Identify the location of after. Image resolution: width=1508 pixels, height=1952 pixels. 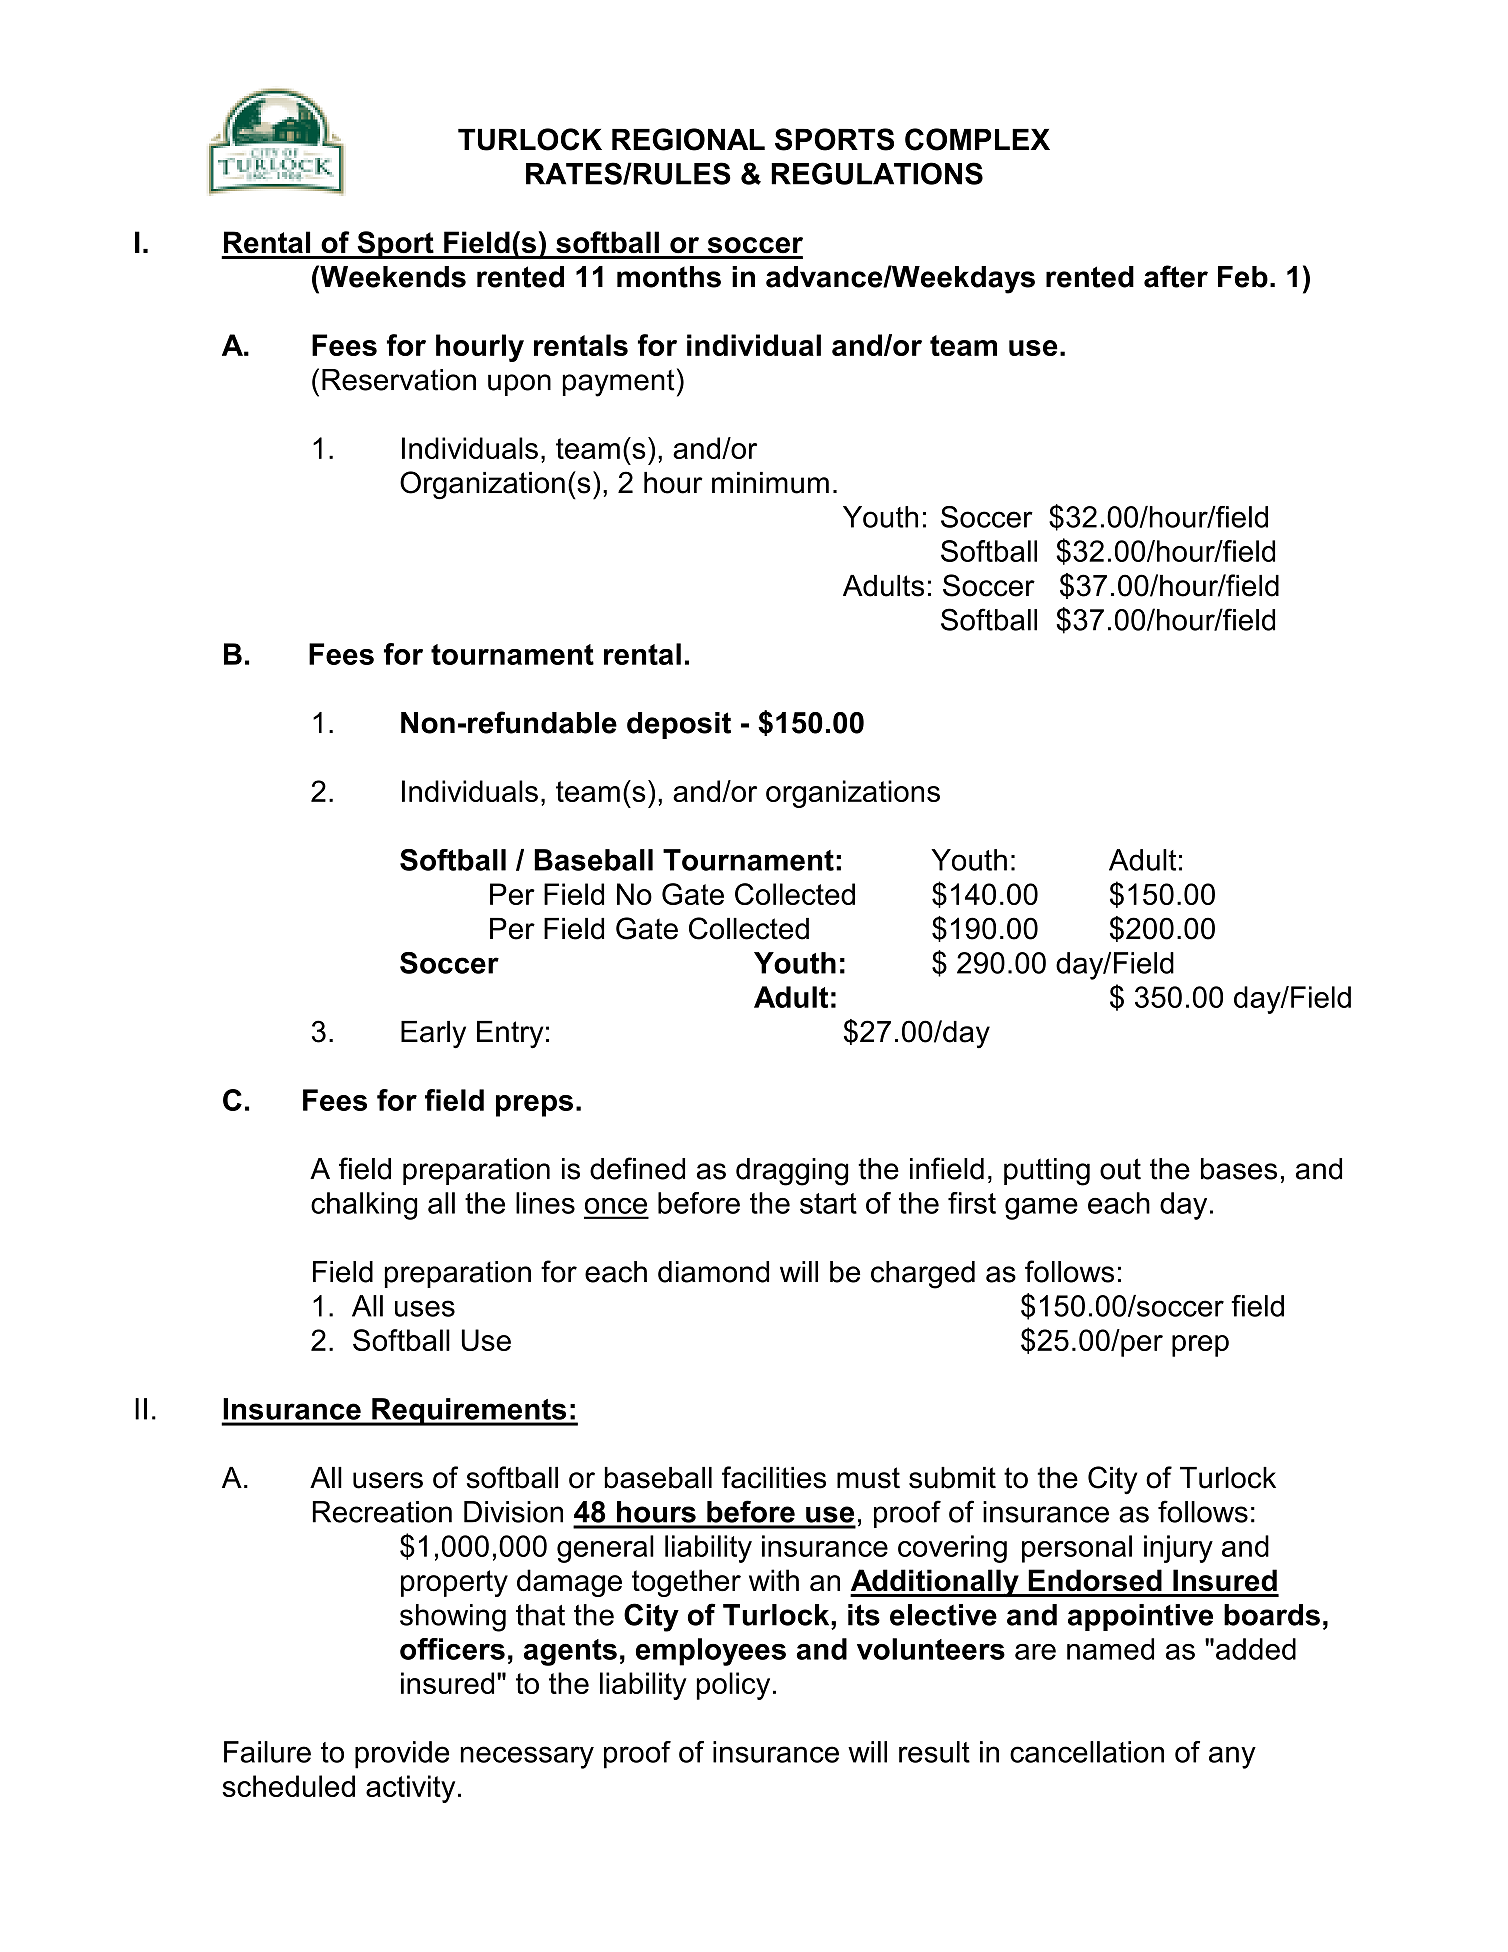
(1176, 276).
